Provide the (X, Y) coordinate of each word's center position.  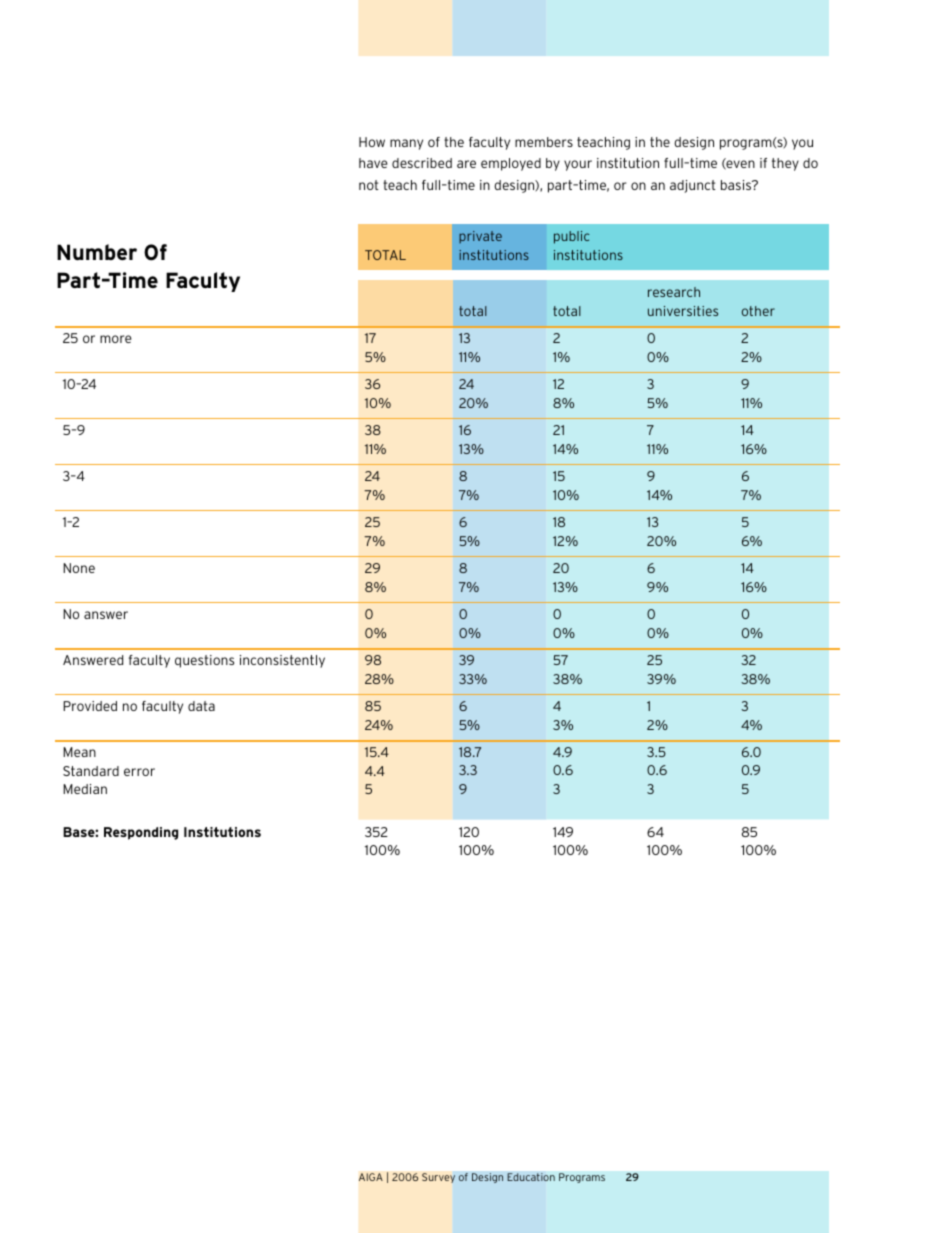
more (115, 339)
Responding (141, 833)
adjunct (693, 186)
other (758, 311)
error (139, 772)
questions (204, 661)
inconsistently (282, 661)
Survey (438, 1178)
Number (97, 252)
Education (531, 1177)
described (422, 163)
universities (683, 311)
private (480, 237)
